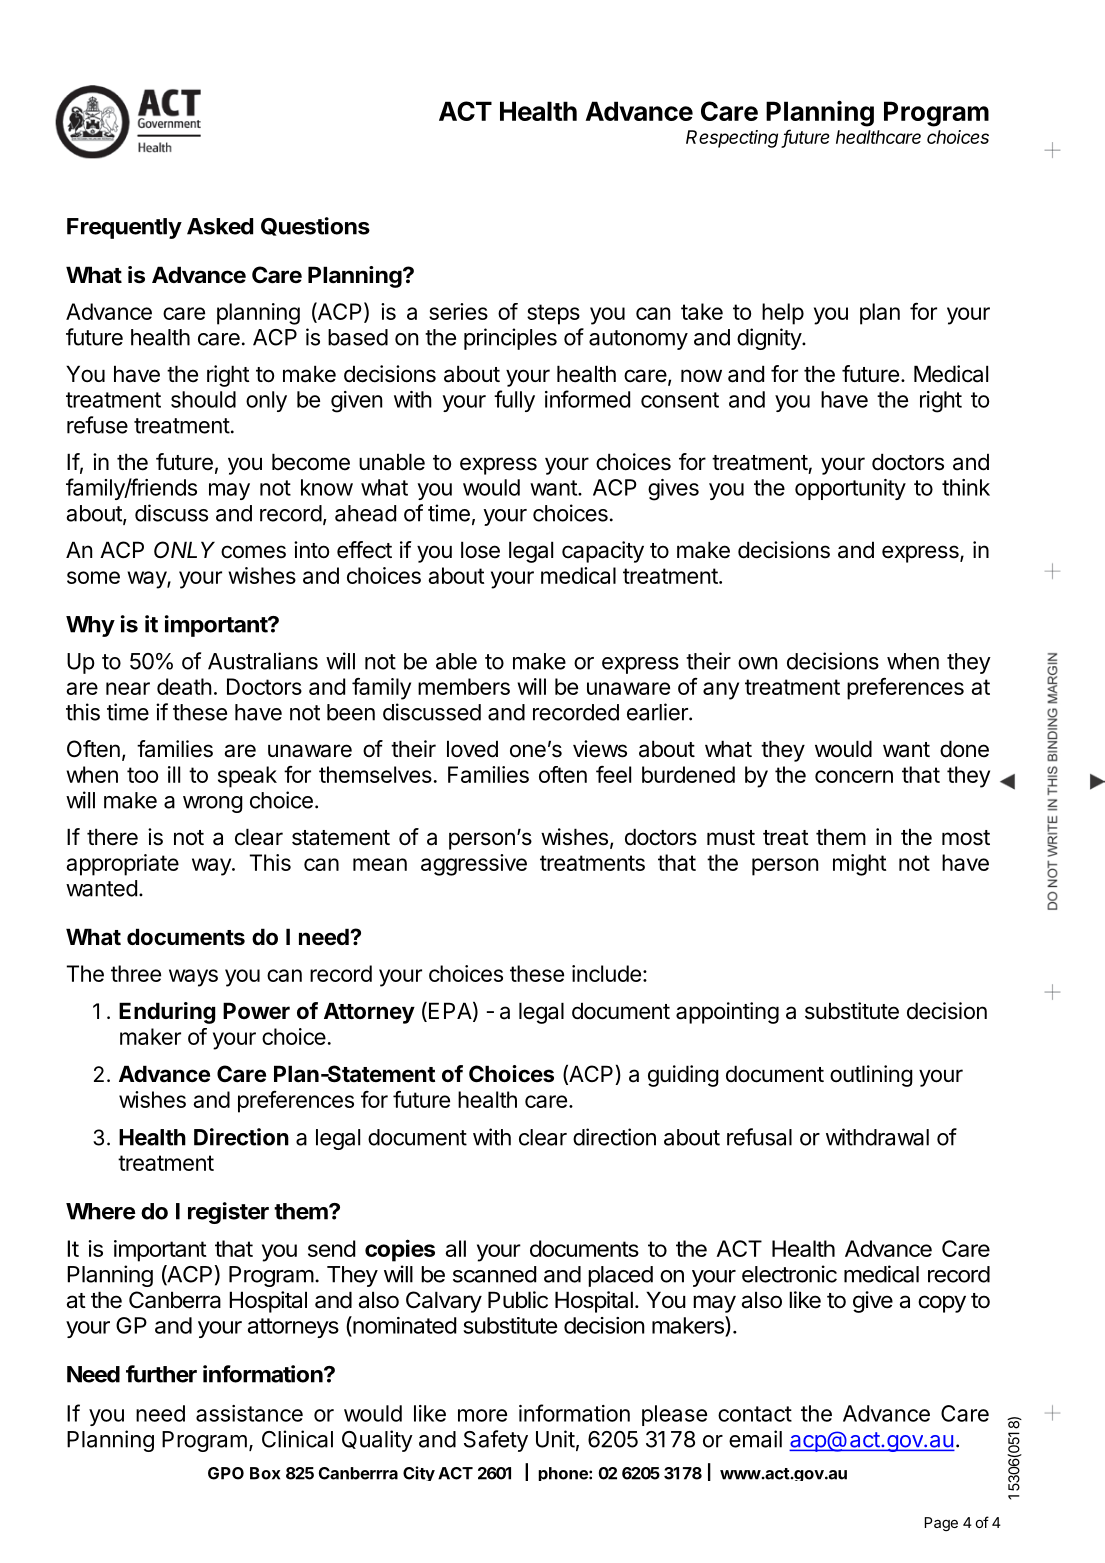  What do you see at coordinates (553, 314) in the screenshot?
I see `steps` at bounding box center [553, 314].
